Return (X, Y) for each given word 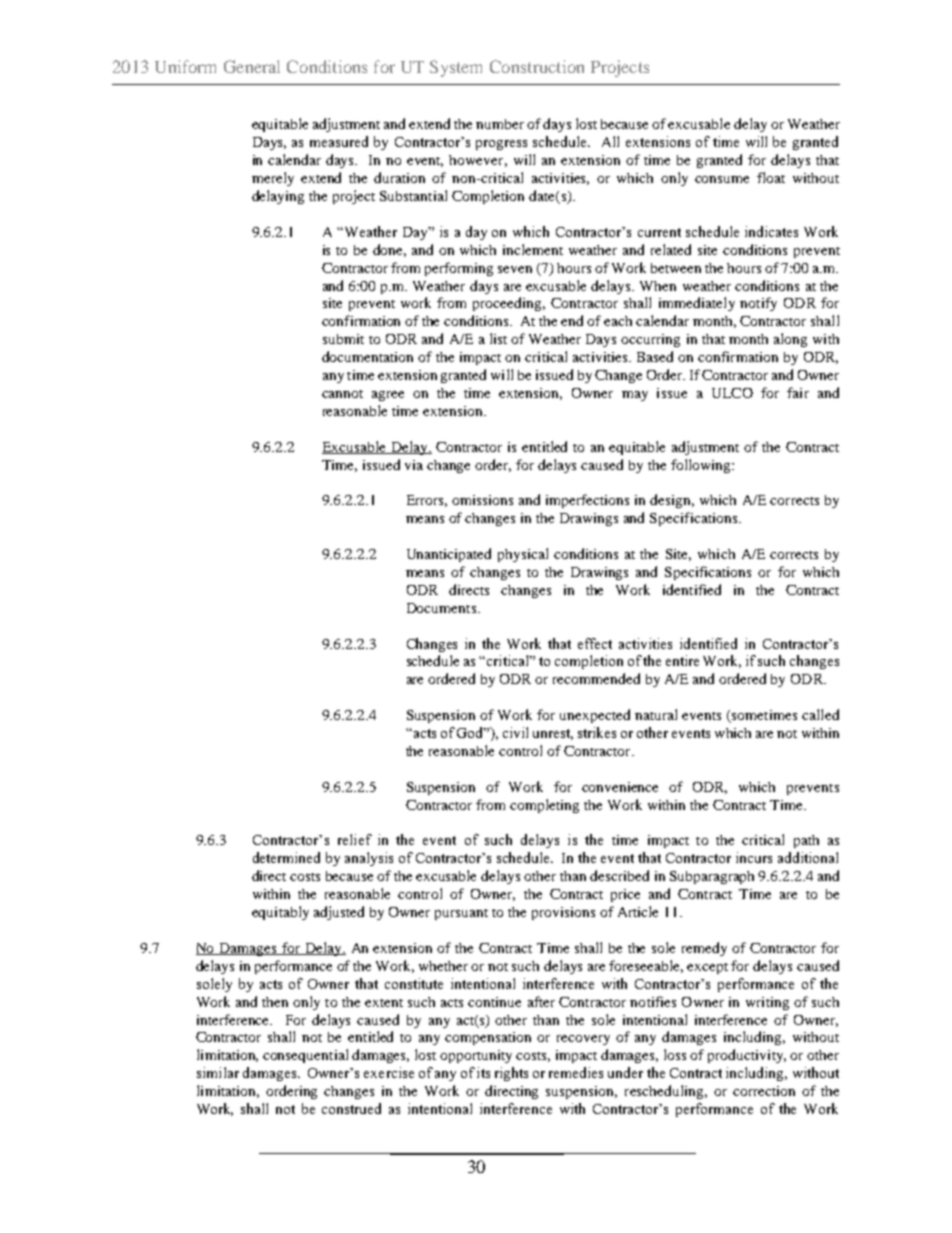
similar (218, 1072)
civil (515, 732)
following (702, 466)
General (252, 66)
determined (286, 857)
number (500, 124)
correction (764, 1091)
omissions (482, 500)
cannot (342, 394)
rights (511, 1074)
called (820, 714)
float (771, 177)
